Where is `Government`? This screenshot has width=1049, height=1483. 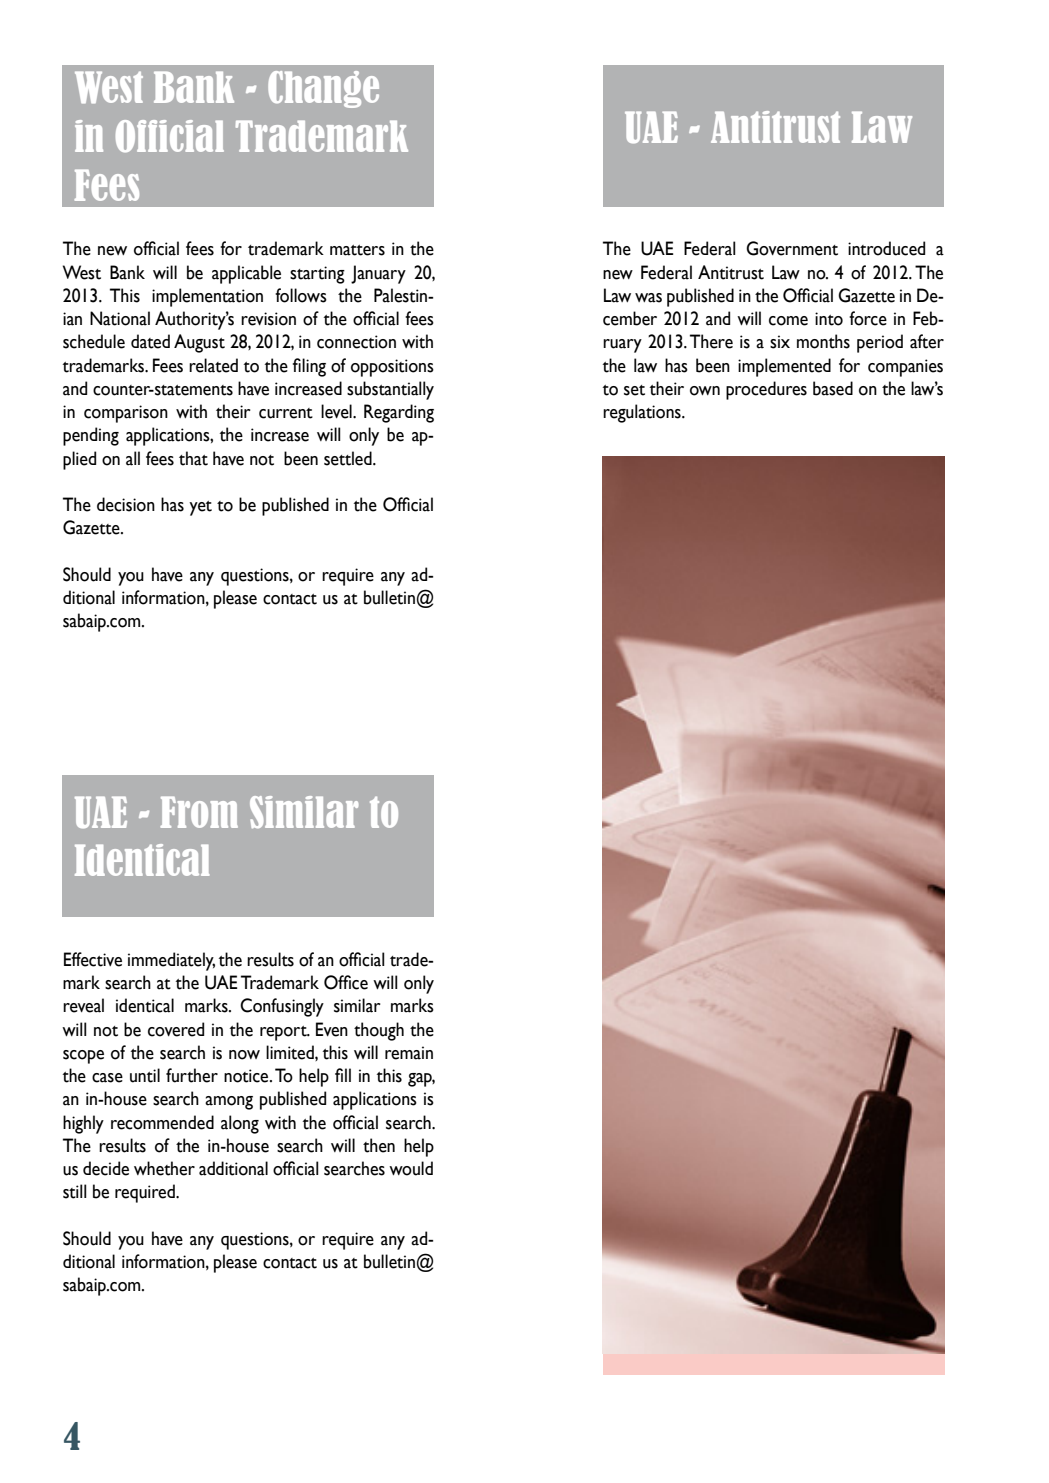
Government is located at coordinates (792, 248).
